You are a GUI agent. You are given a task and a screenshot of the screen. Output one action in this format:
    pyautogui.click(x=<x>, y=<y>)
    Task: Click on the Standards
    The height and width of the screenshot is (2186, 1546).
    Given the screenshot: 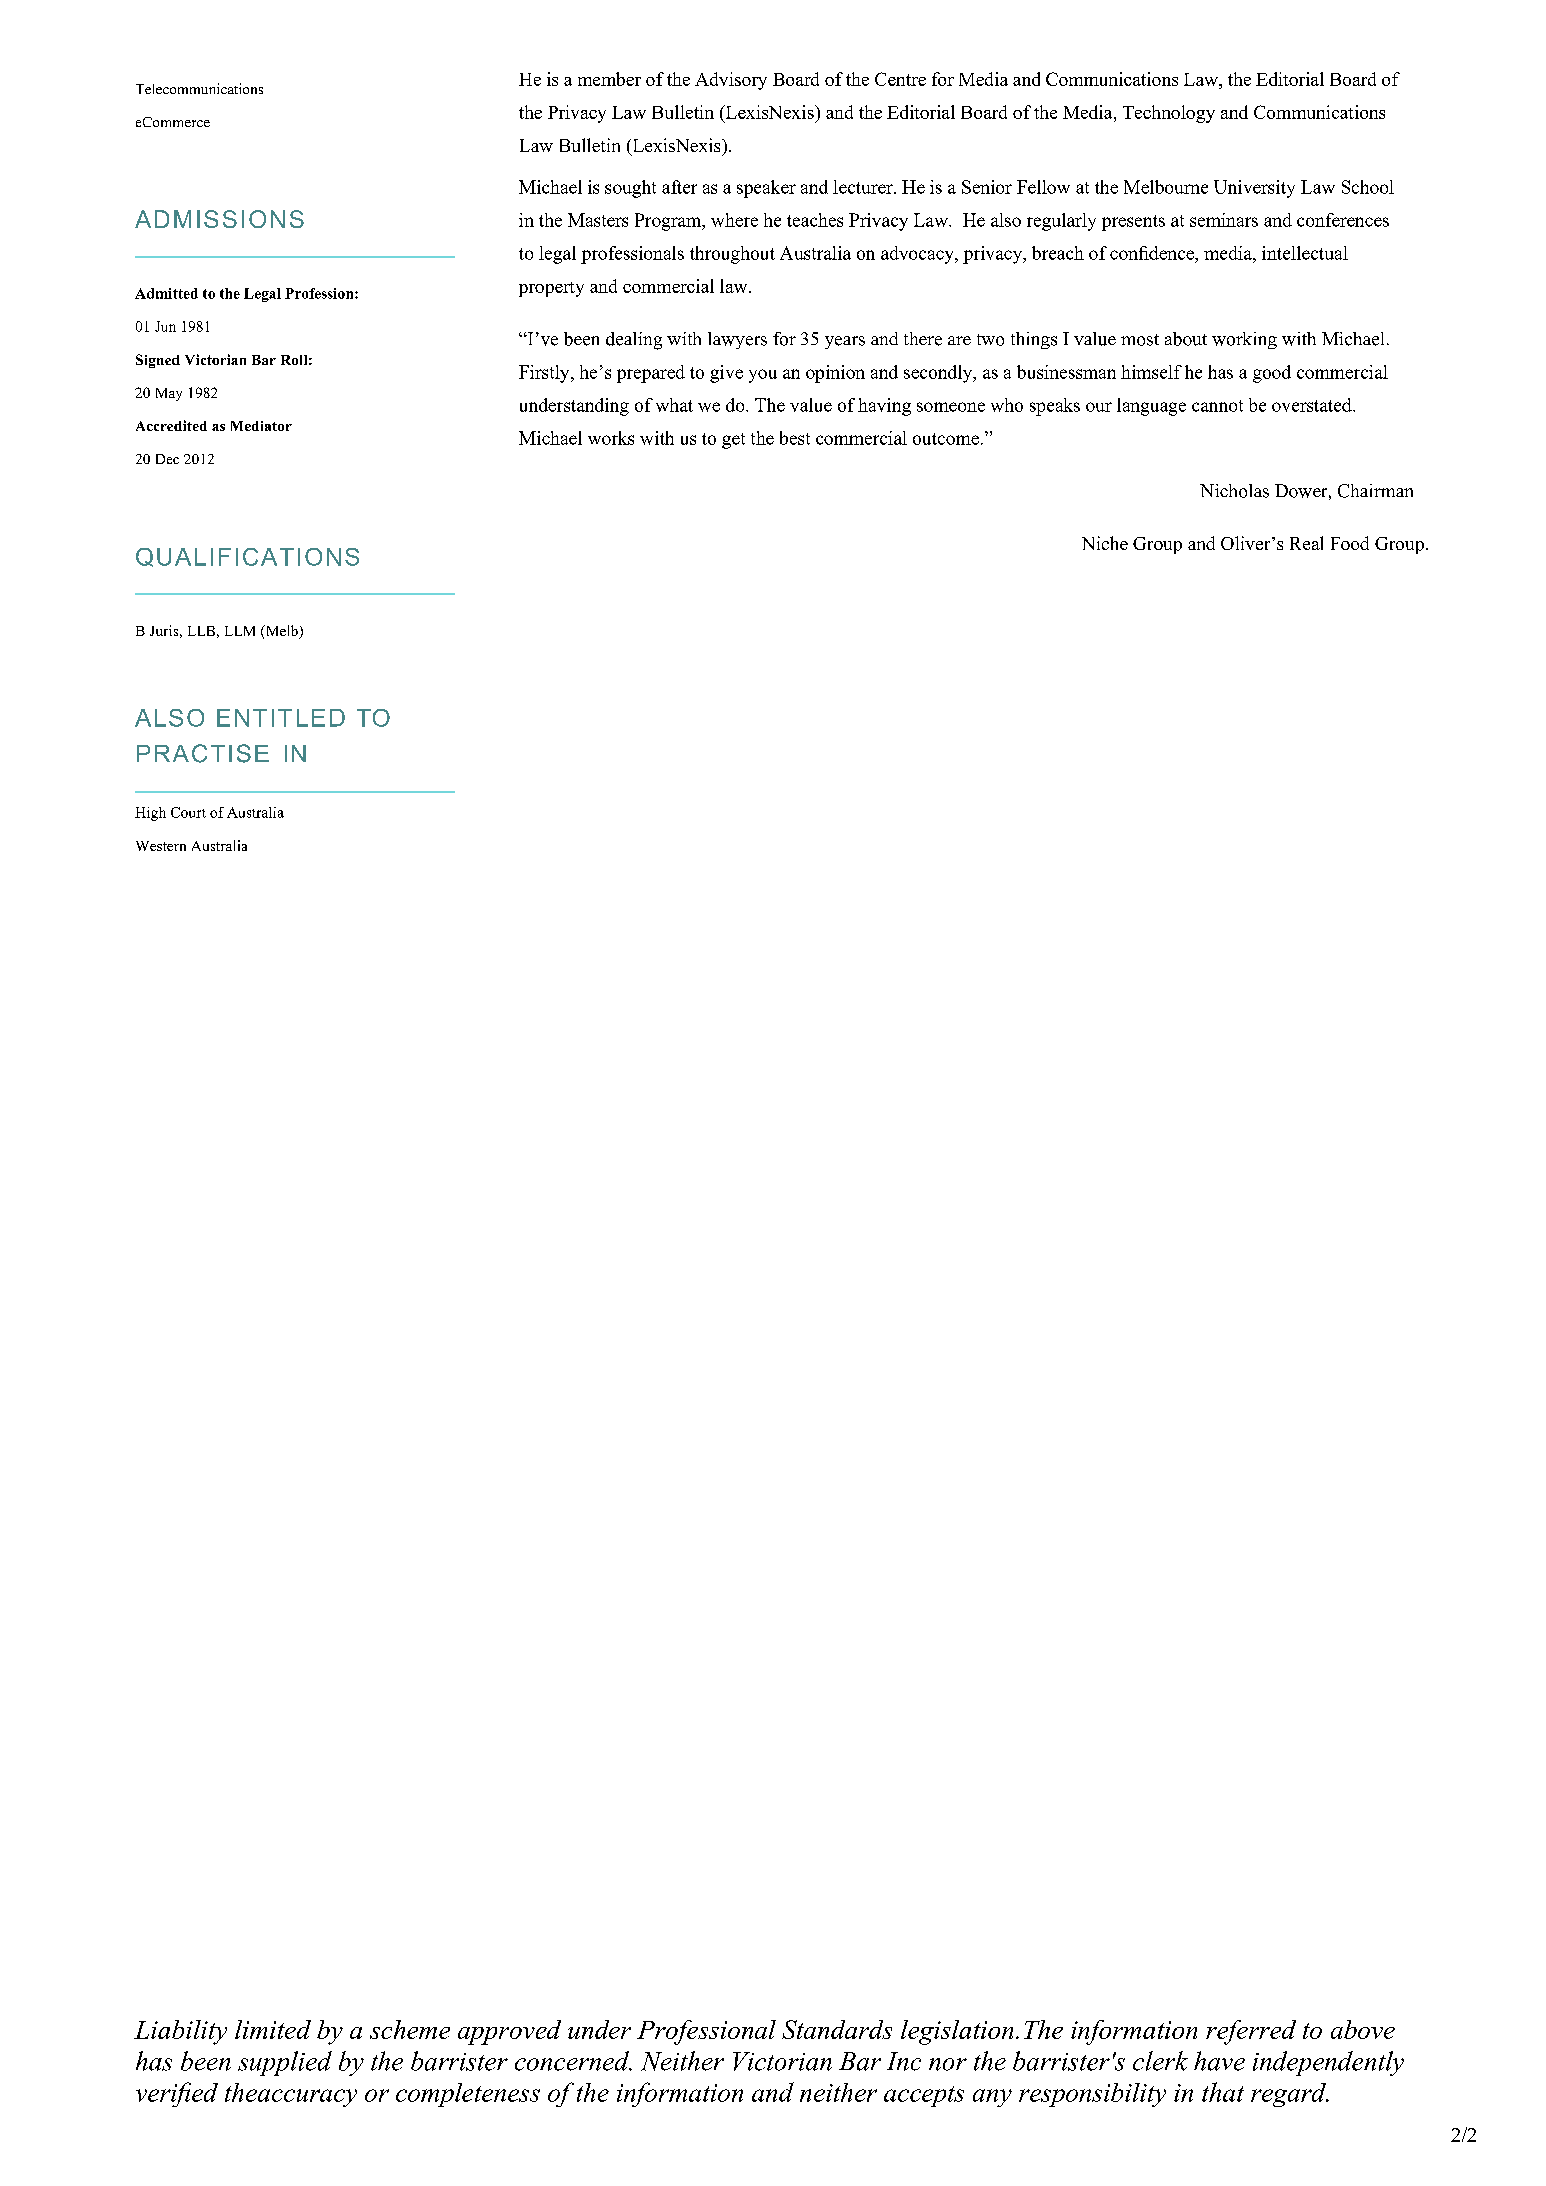 What is the action you would take?
    pyautogui.click(x=837, y=2029)
